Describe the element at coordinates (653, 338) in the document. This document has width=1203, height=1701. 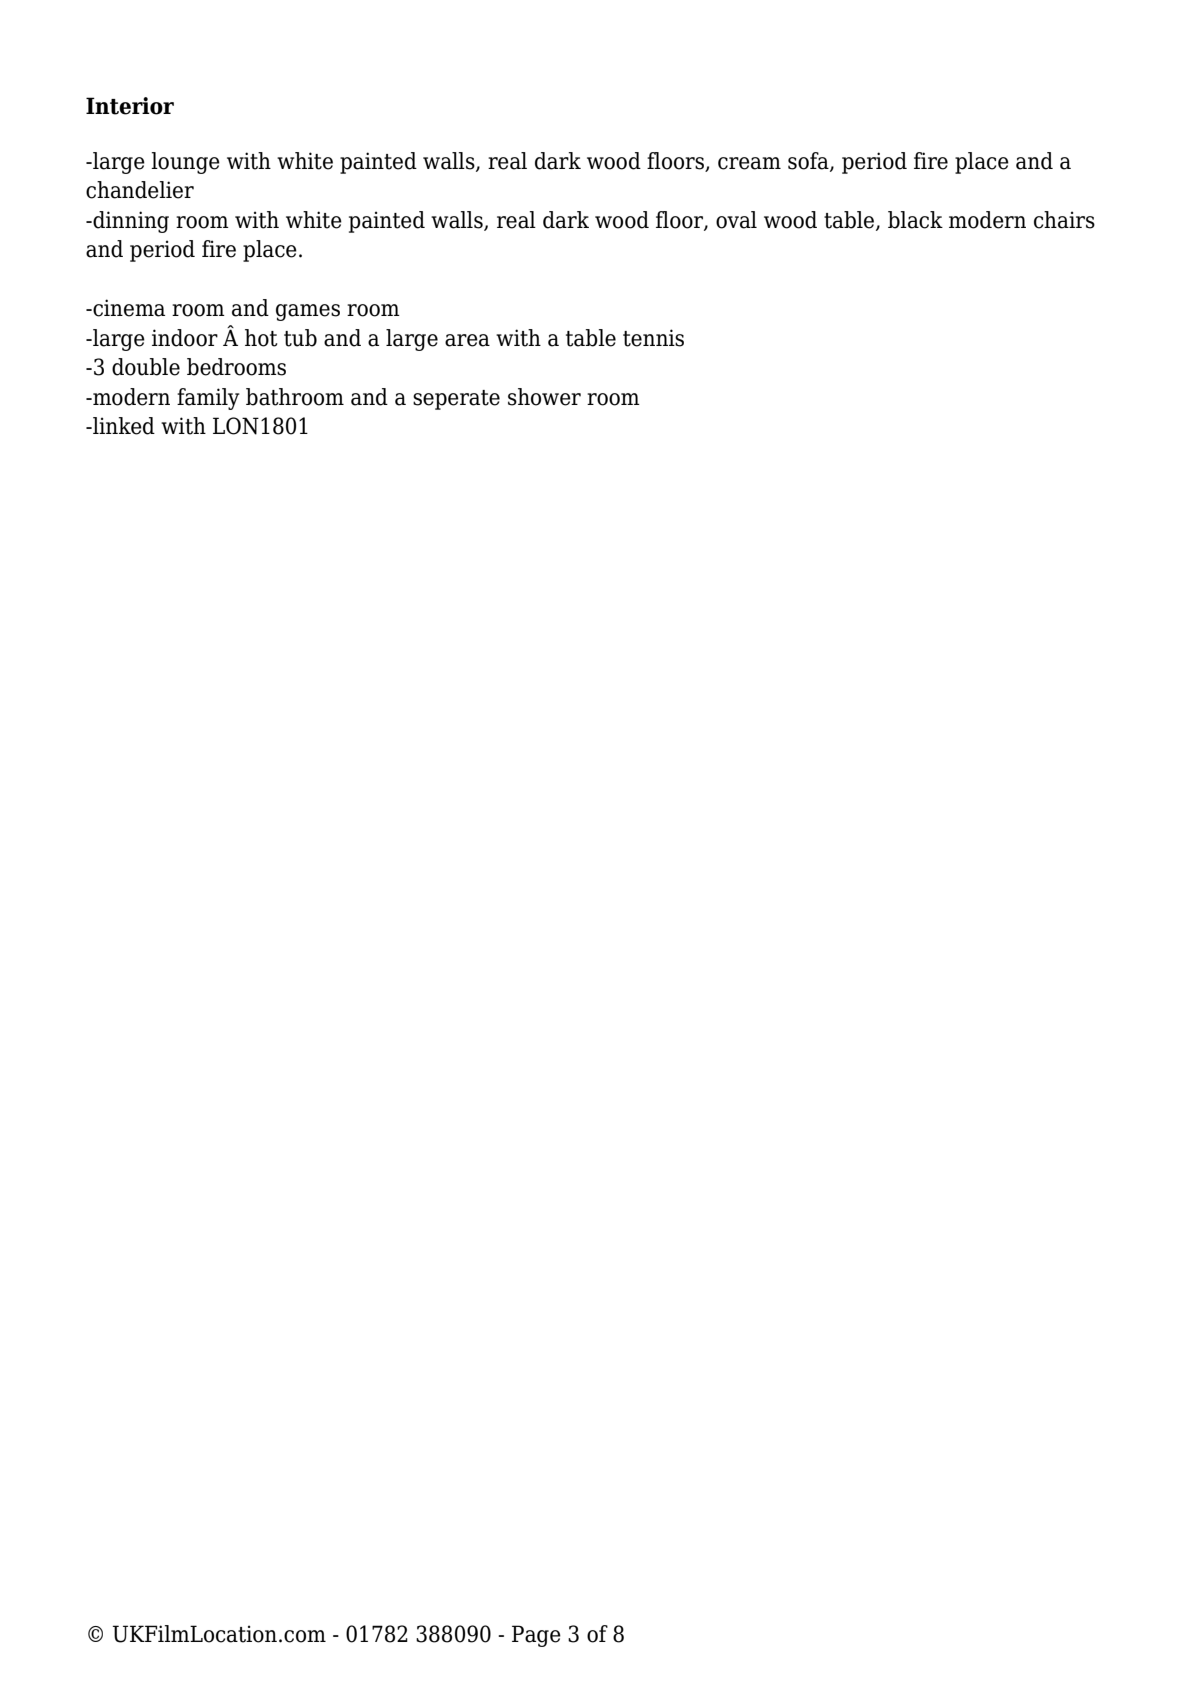
I see `tennis` at that location.
